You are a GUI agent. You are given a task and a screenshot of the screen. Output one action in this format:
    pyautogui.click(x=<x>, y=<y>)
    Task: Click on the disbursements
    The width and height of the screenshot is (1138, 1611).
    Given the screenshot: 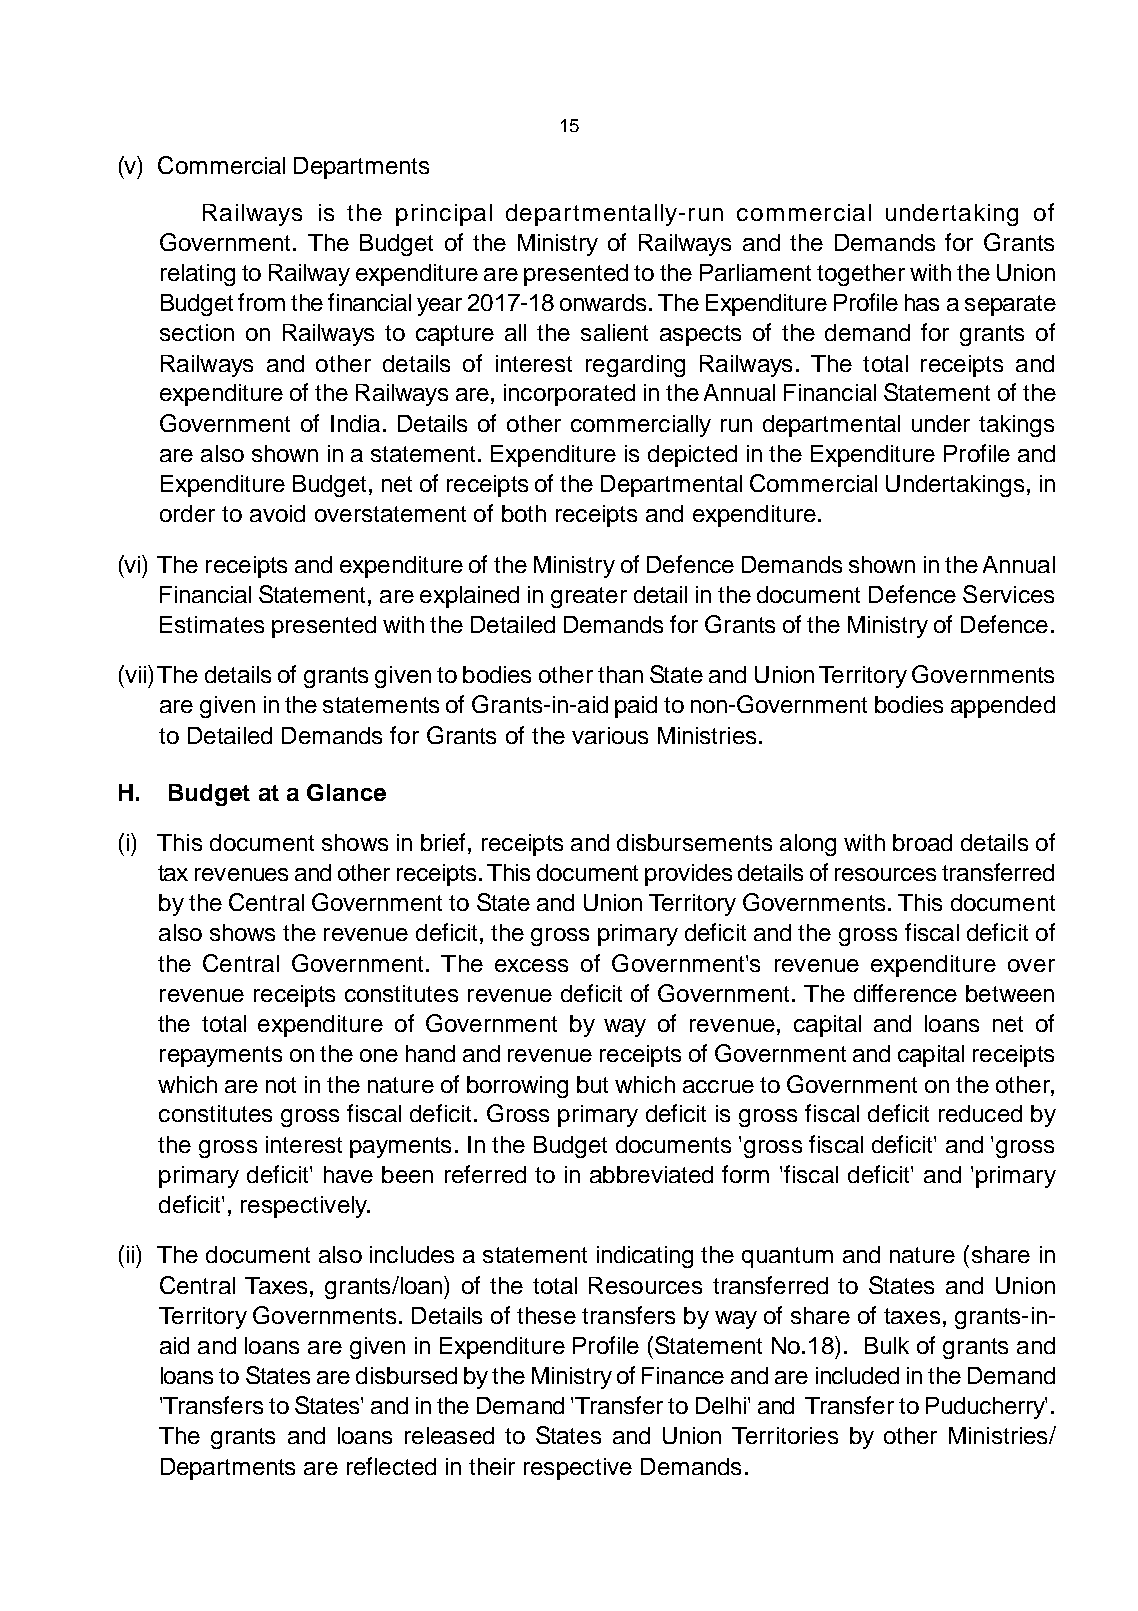 What is the action you would take?
    pyautogui.click(x=694, y=842)
